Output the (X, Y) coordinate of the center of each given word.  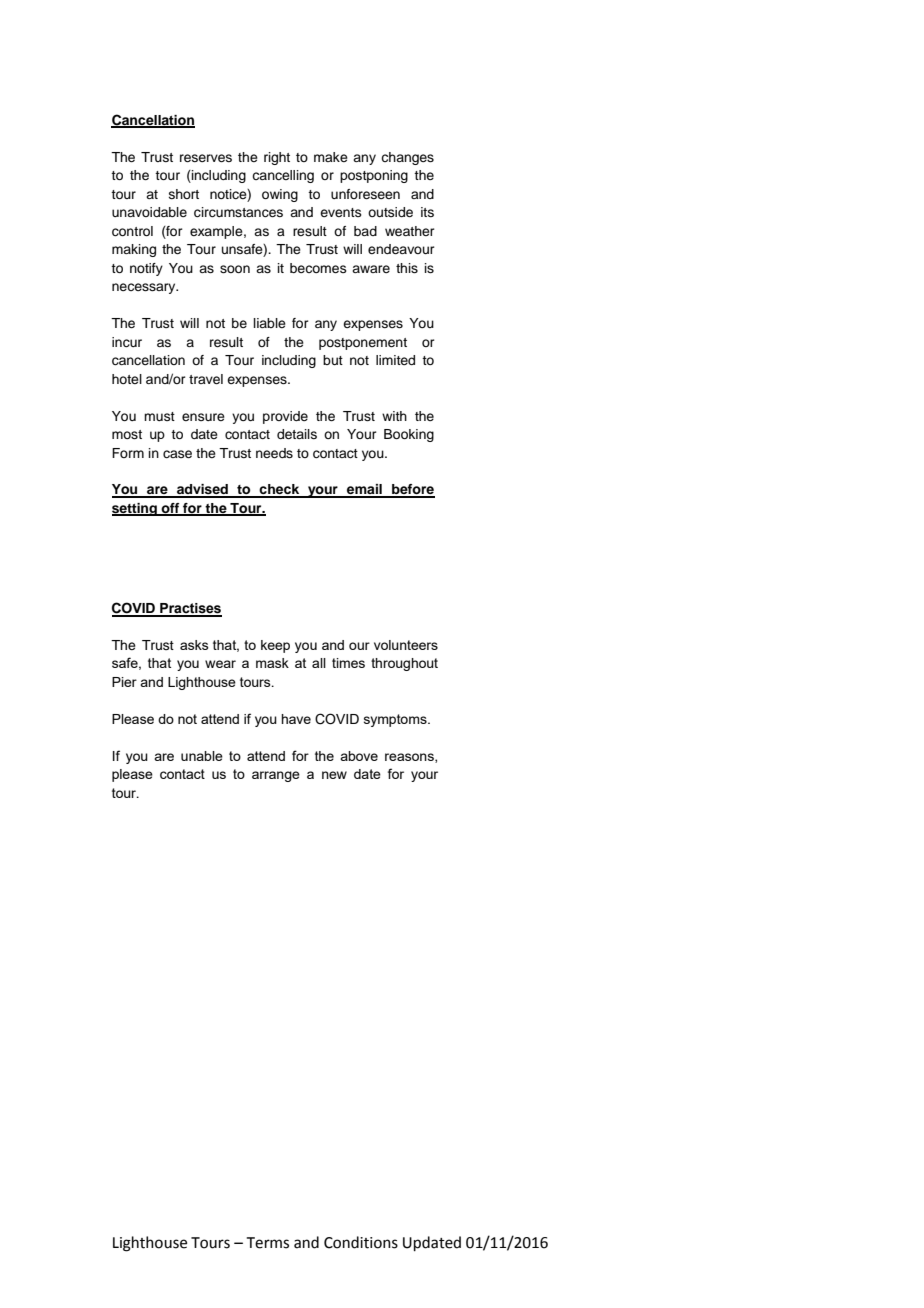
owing (280, 195)
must (159, 416)
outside (390, 212)
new (334, 775)
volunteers (406, 645)
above (359, 756)
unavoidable (149, 212)
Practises (190, 609)
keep (275, 646)
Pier (124, 682)
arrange (276, 776)
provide (285, 417)
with (394, 416)
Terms (268, 1243)
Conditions (361, 1242)
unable (202, 756)
